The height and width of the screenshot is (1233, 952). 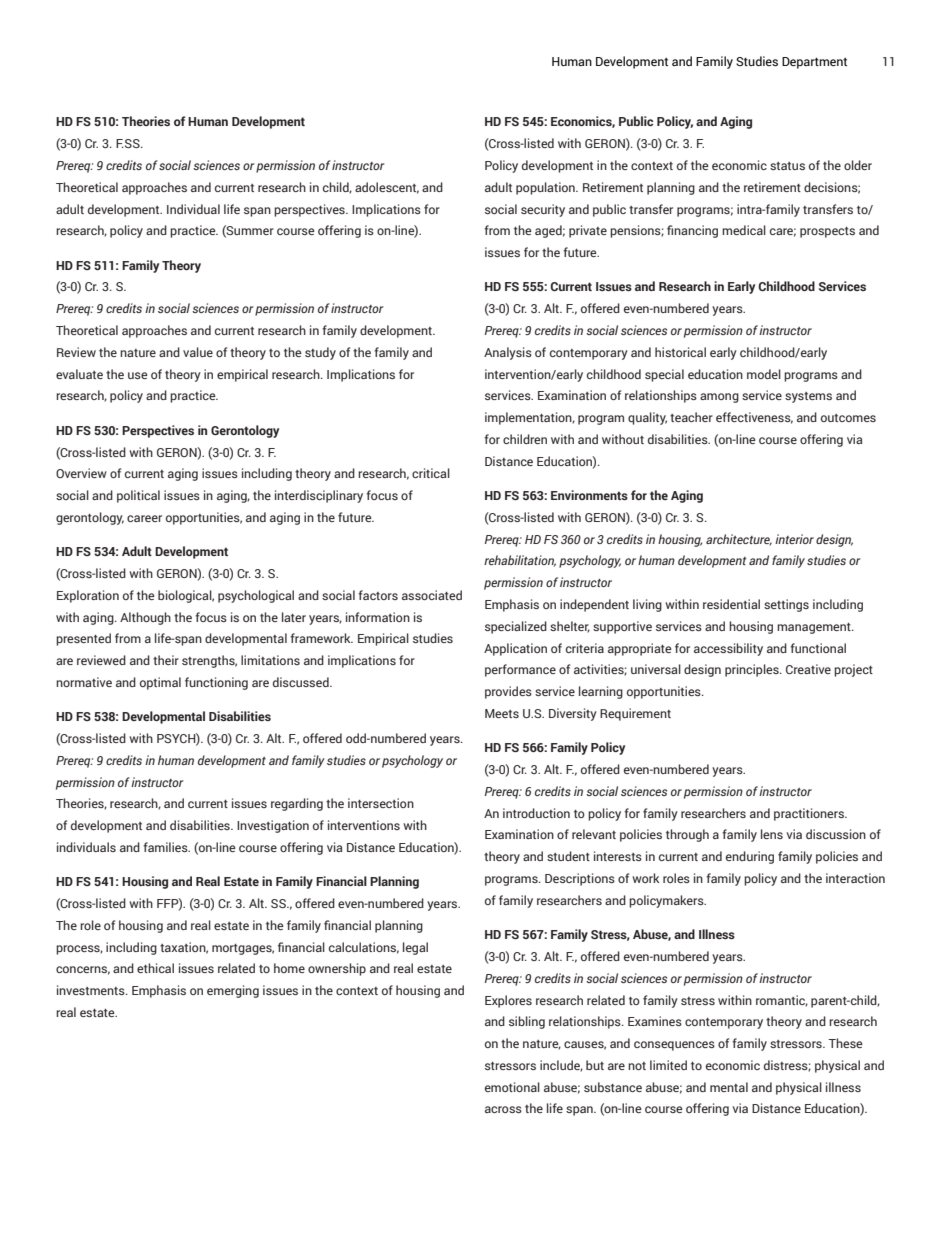 What do you see at coordinates (808, 397) in the screenshot?
I see `systems` at bounding box center [808, 397].
